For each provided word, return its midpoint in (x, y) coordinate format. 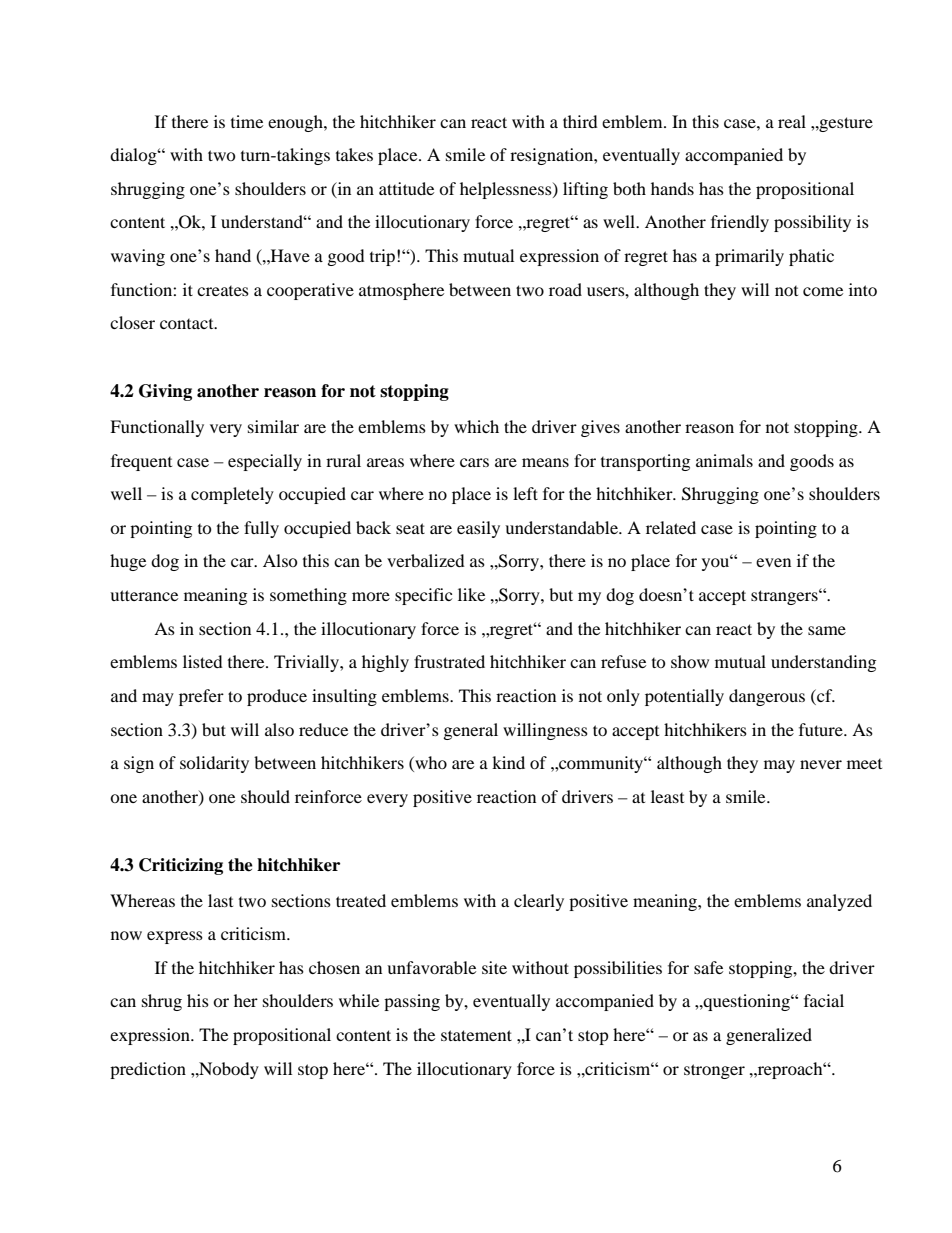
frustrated (449, 661)
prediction (148, 1070)
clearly (539, 902)
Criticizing (181, 866)
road (565, 289)
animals (724, 460)
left (525, 493)
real (792, 121)
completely (232, 495)
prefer (201, 697)
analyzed (839, 902)
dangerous (767, 697)
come (823, 291)
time (247, 121)
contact (188, 324)
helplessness (507, 190)
